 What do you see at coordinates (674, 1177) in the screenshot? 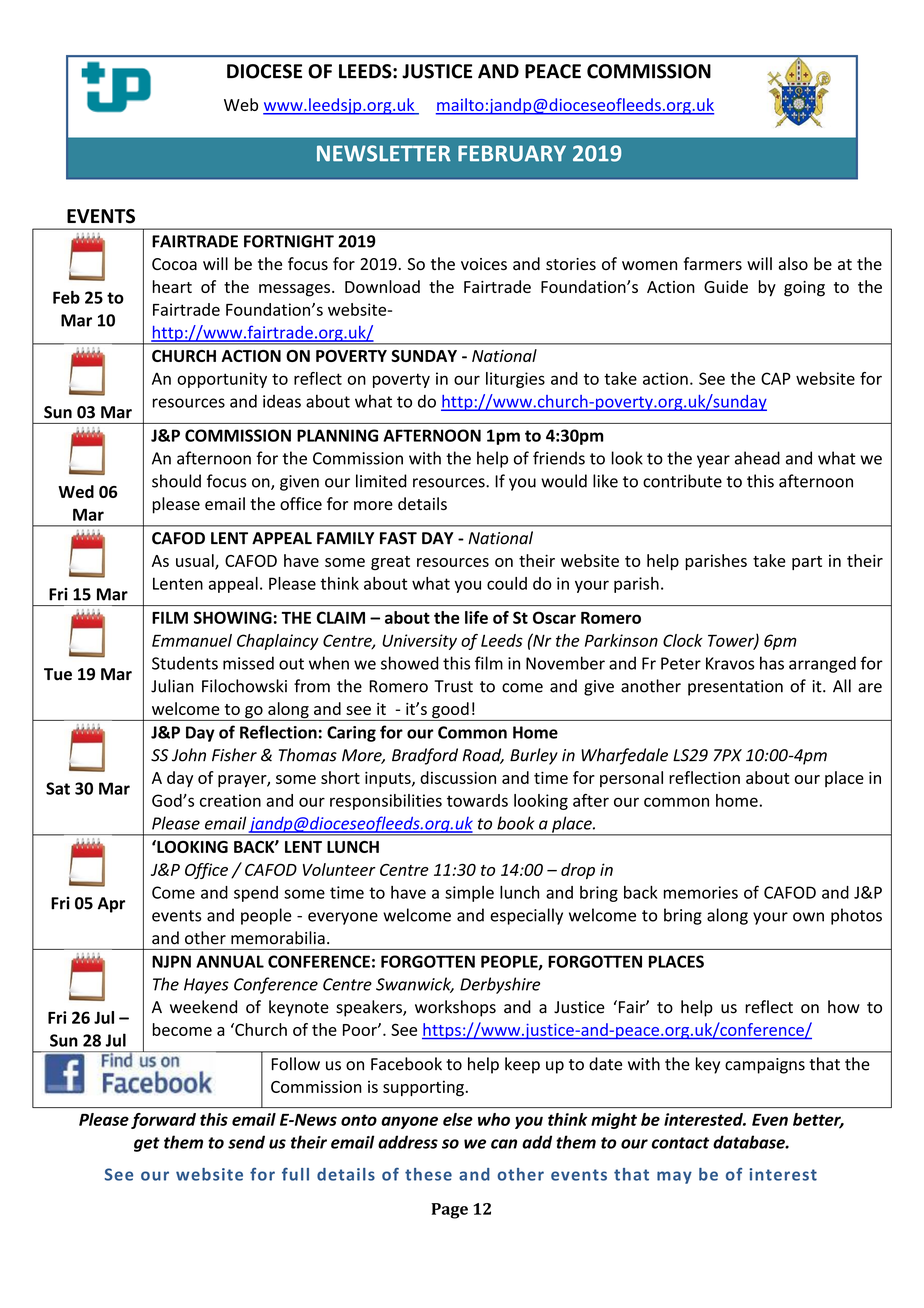
I see `may` at bounding box center [674, 1177].
